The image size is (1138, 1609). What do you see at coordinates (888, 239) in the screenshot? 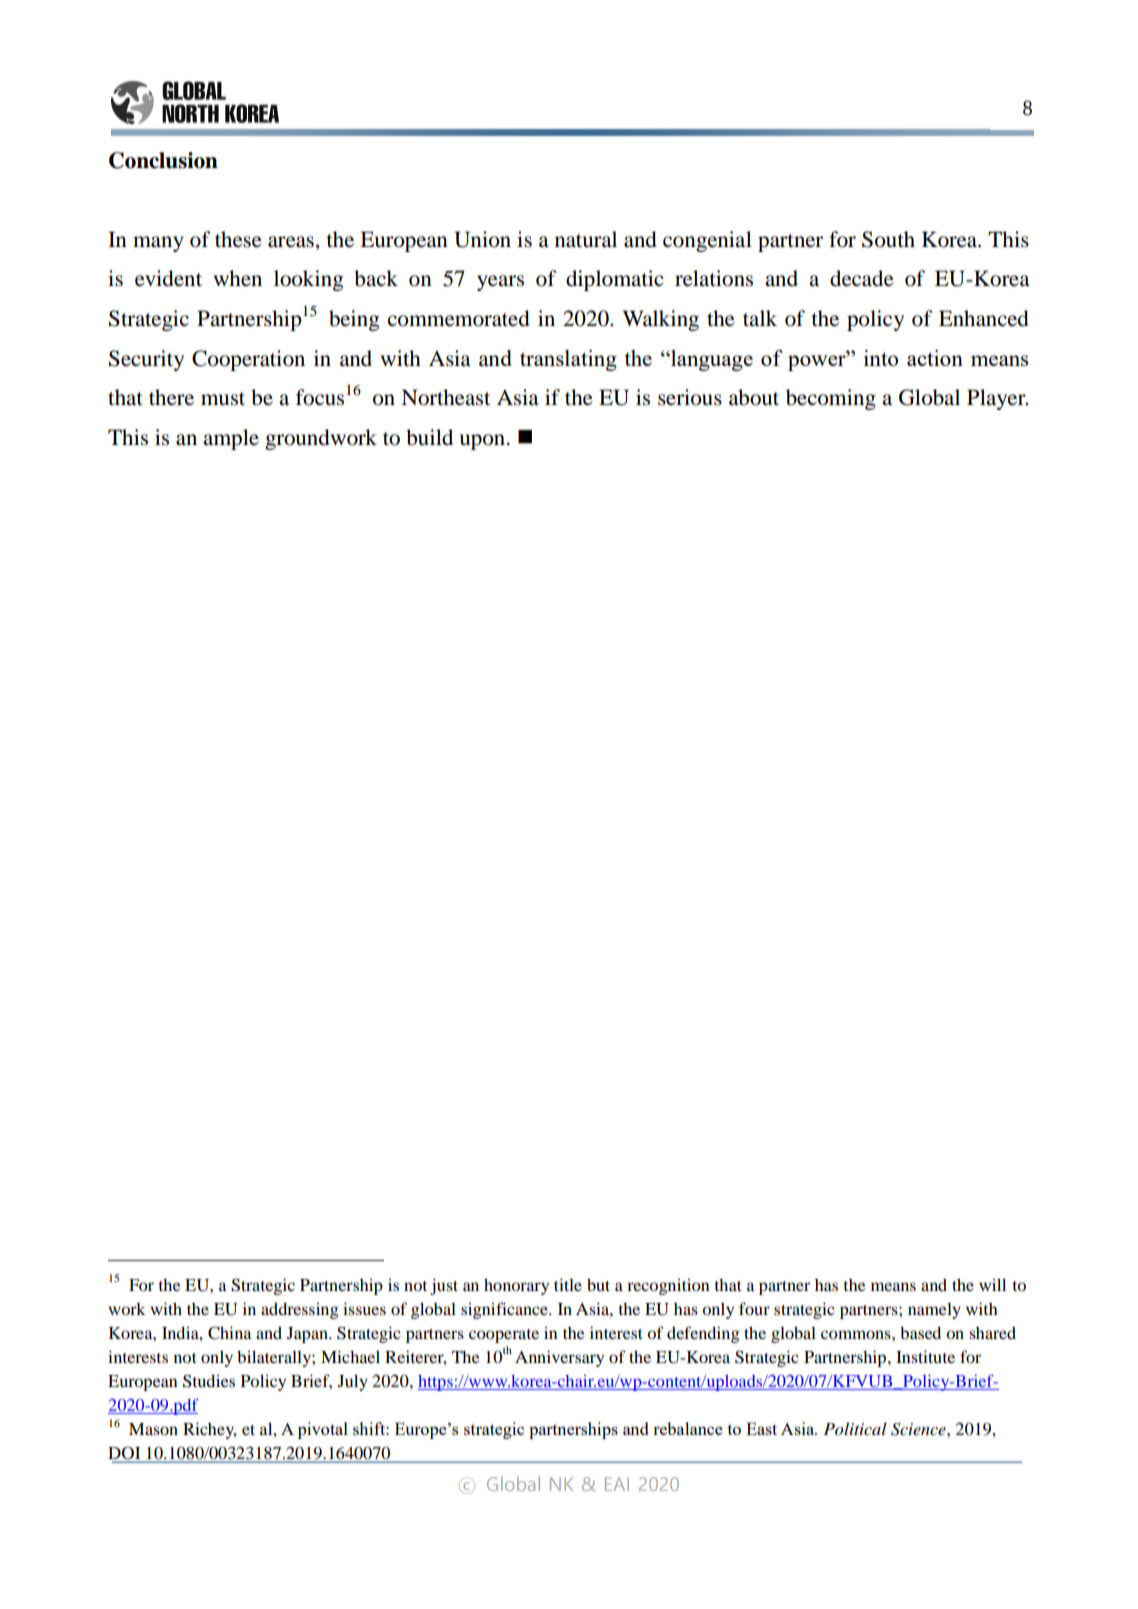
I see `South` at bounding box center [888, 239].
